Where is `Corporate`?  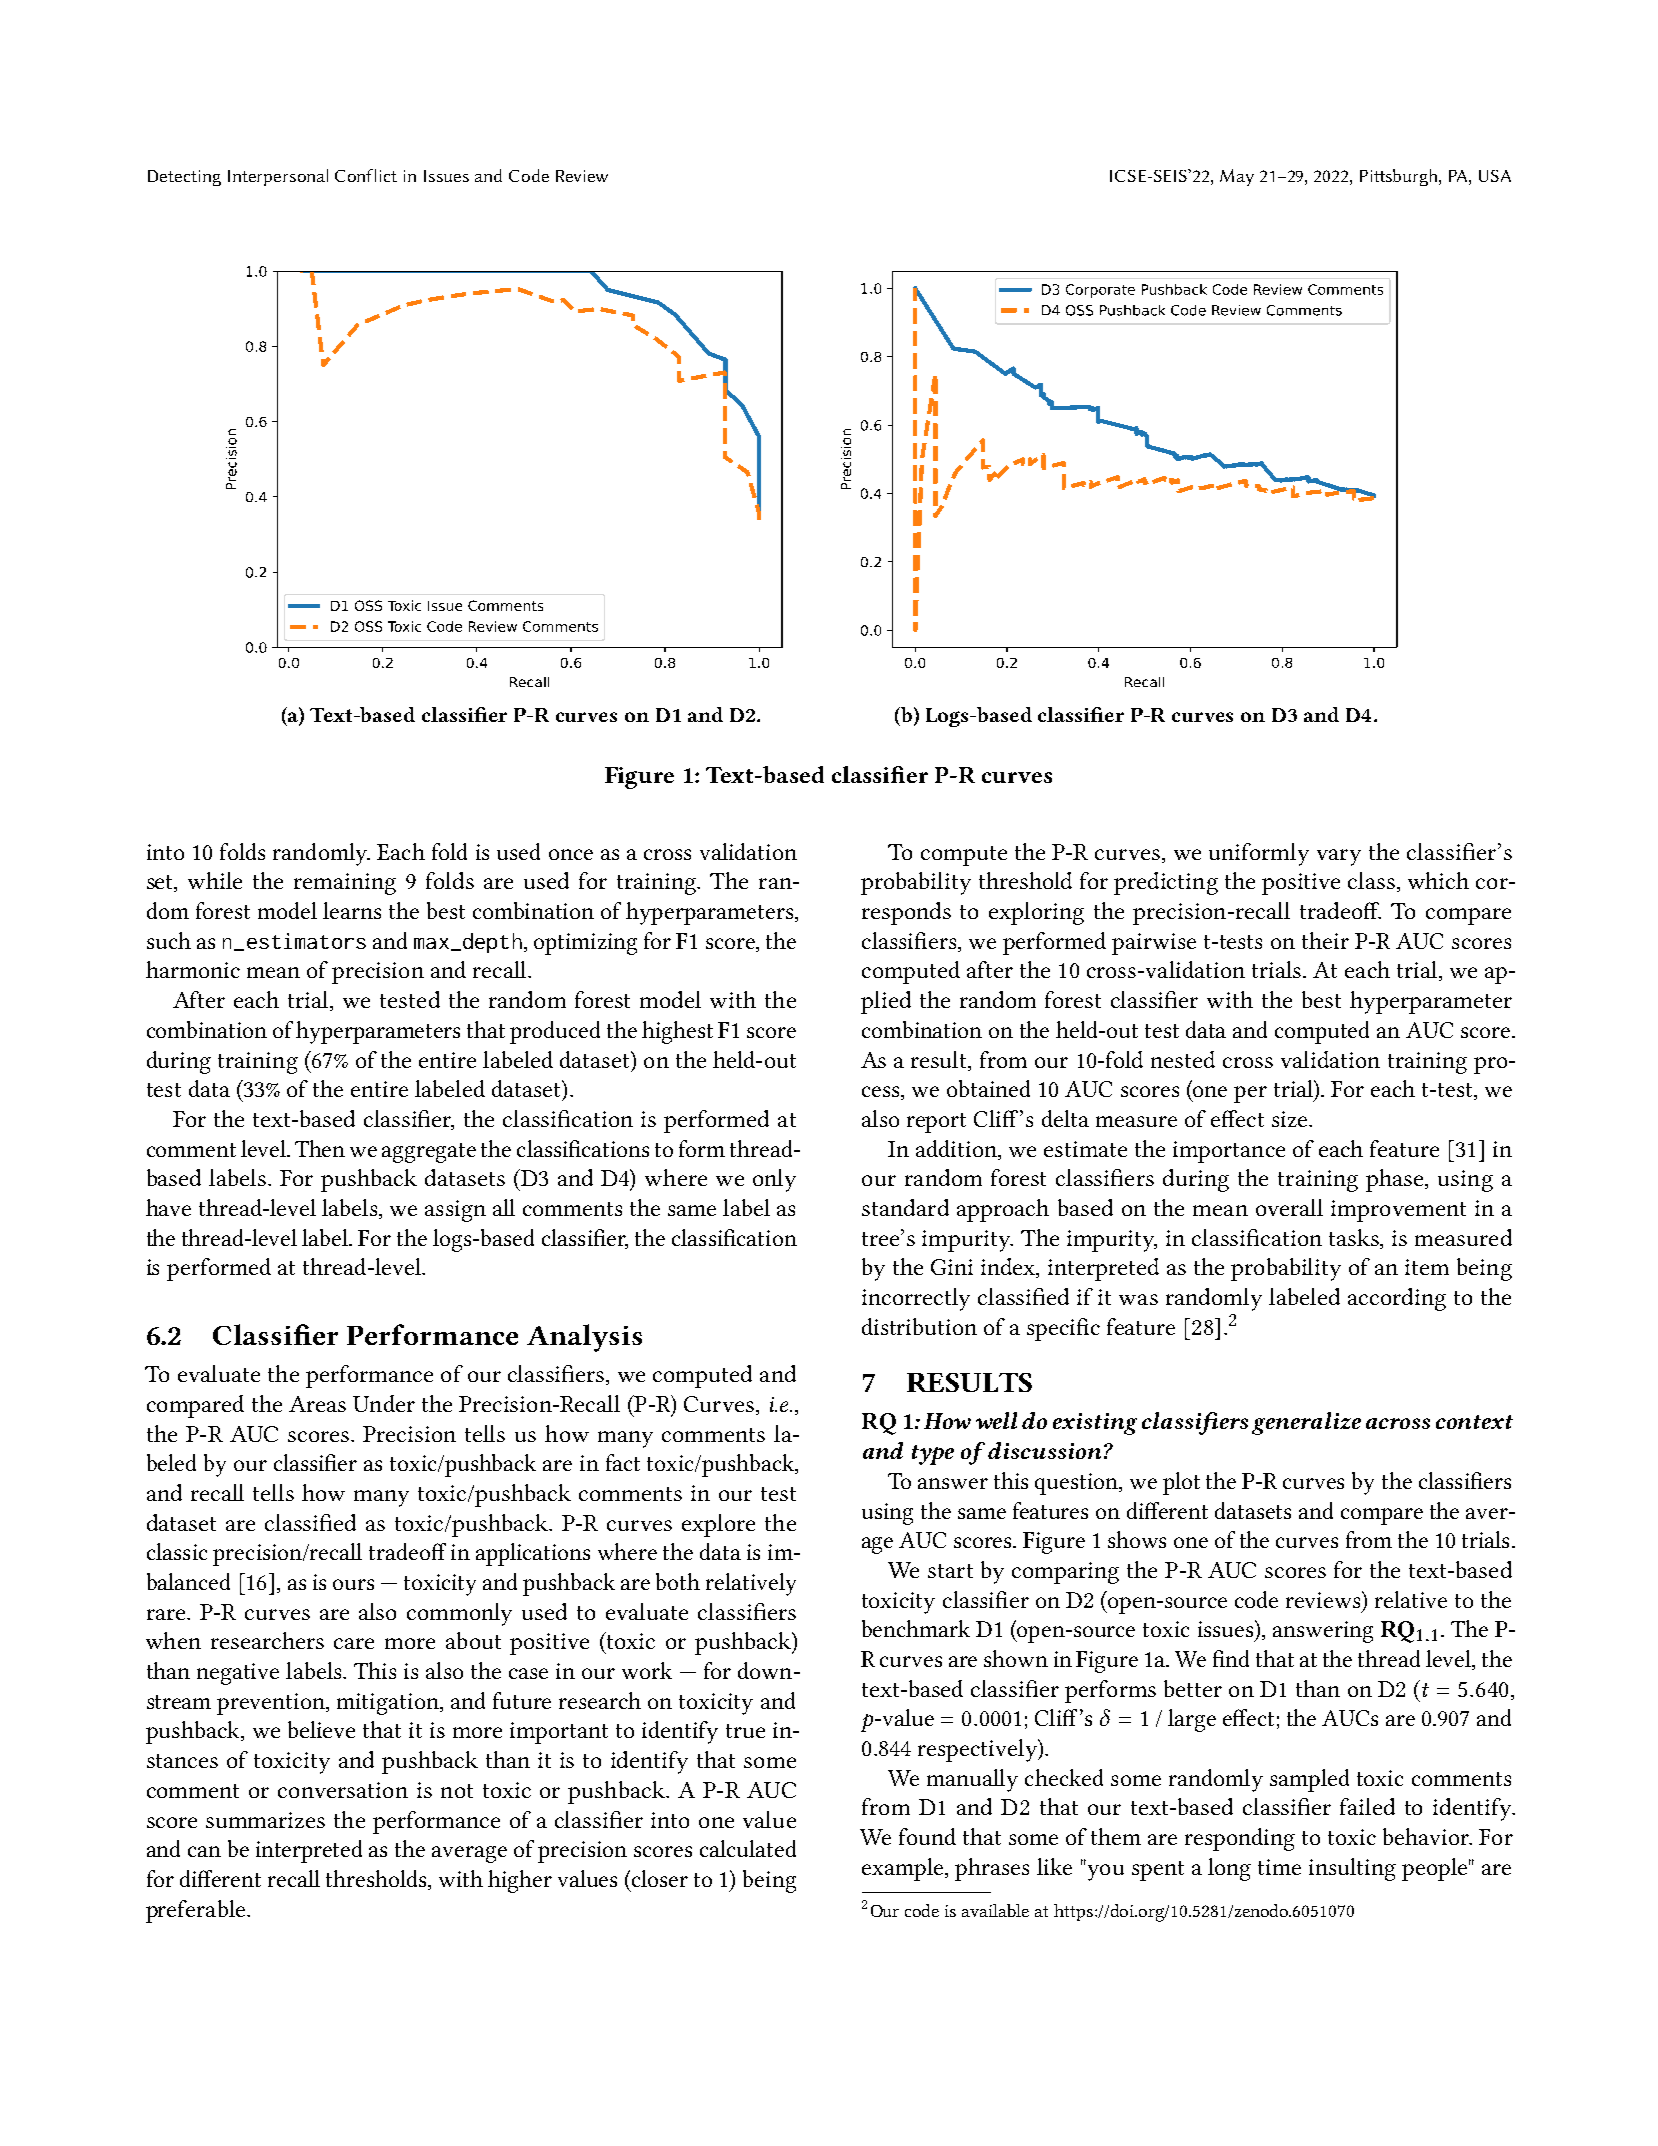
Corporate is located at coordinates (1100, 291).
